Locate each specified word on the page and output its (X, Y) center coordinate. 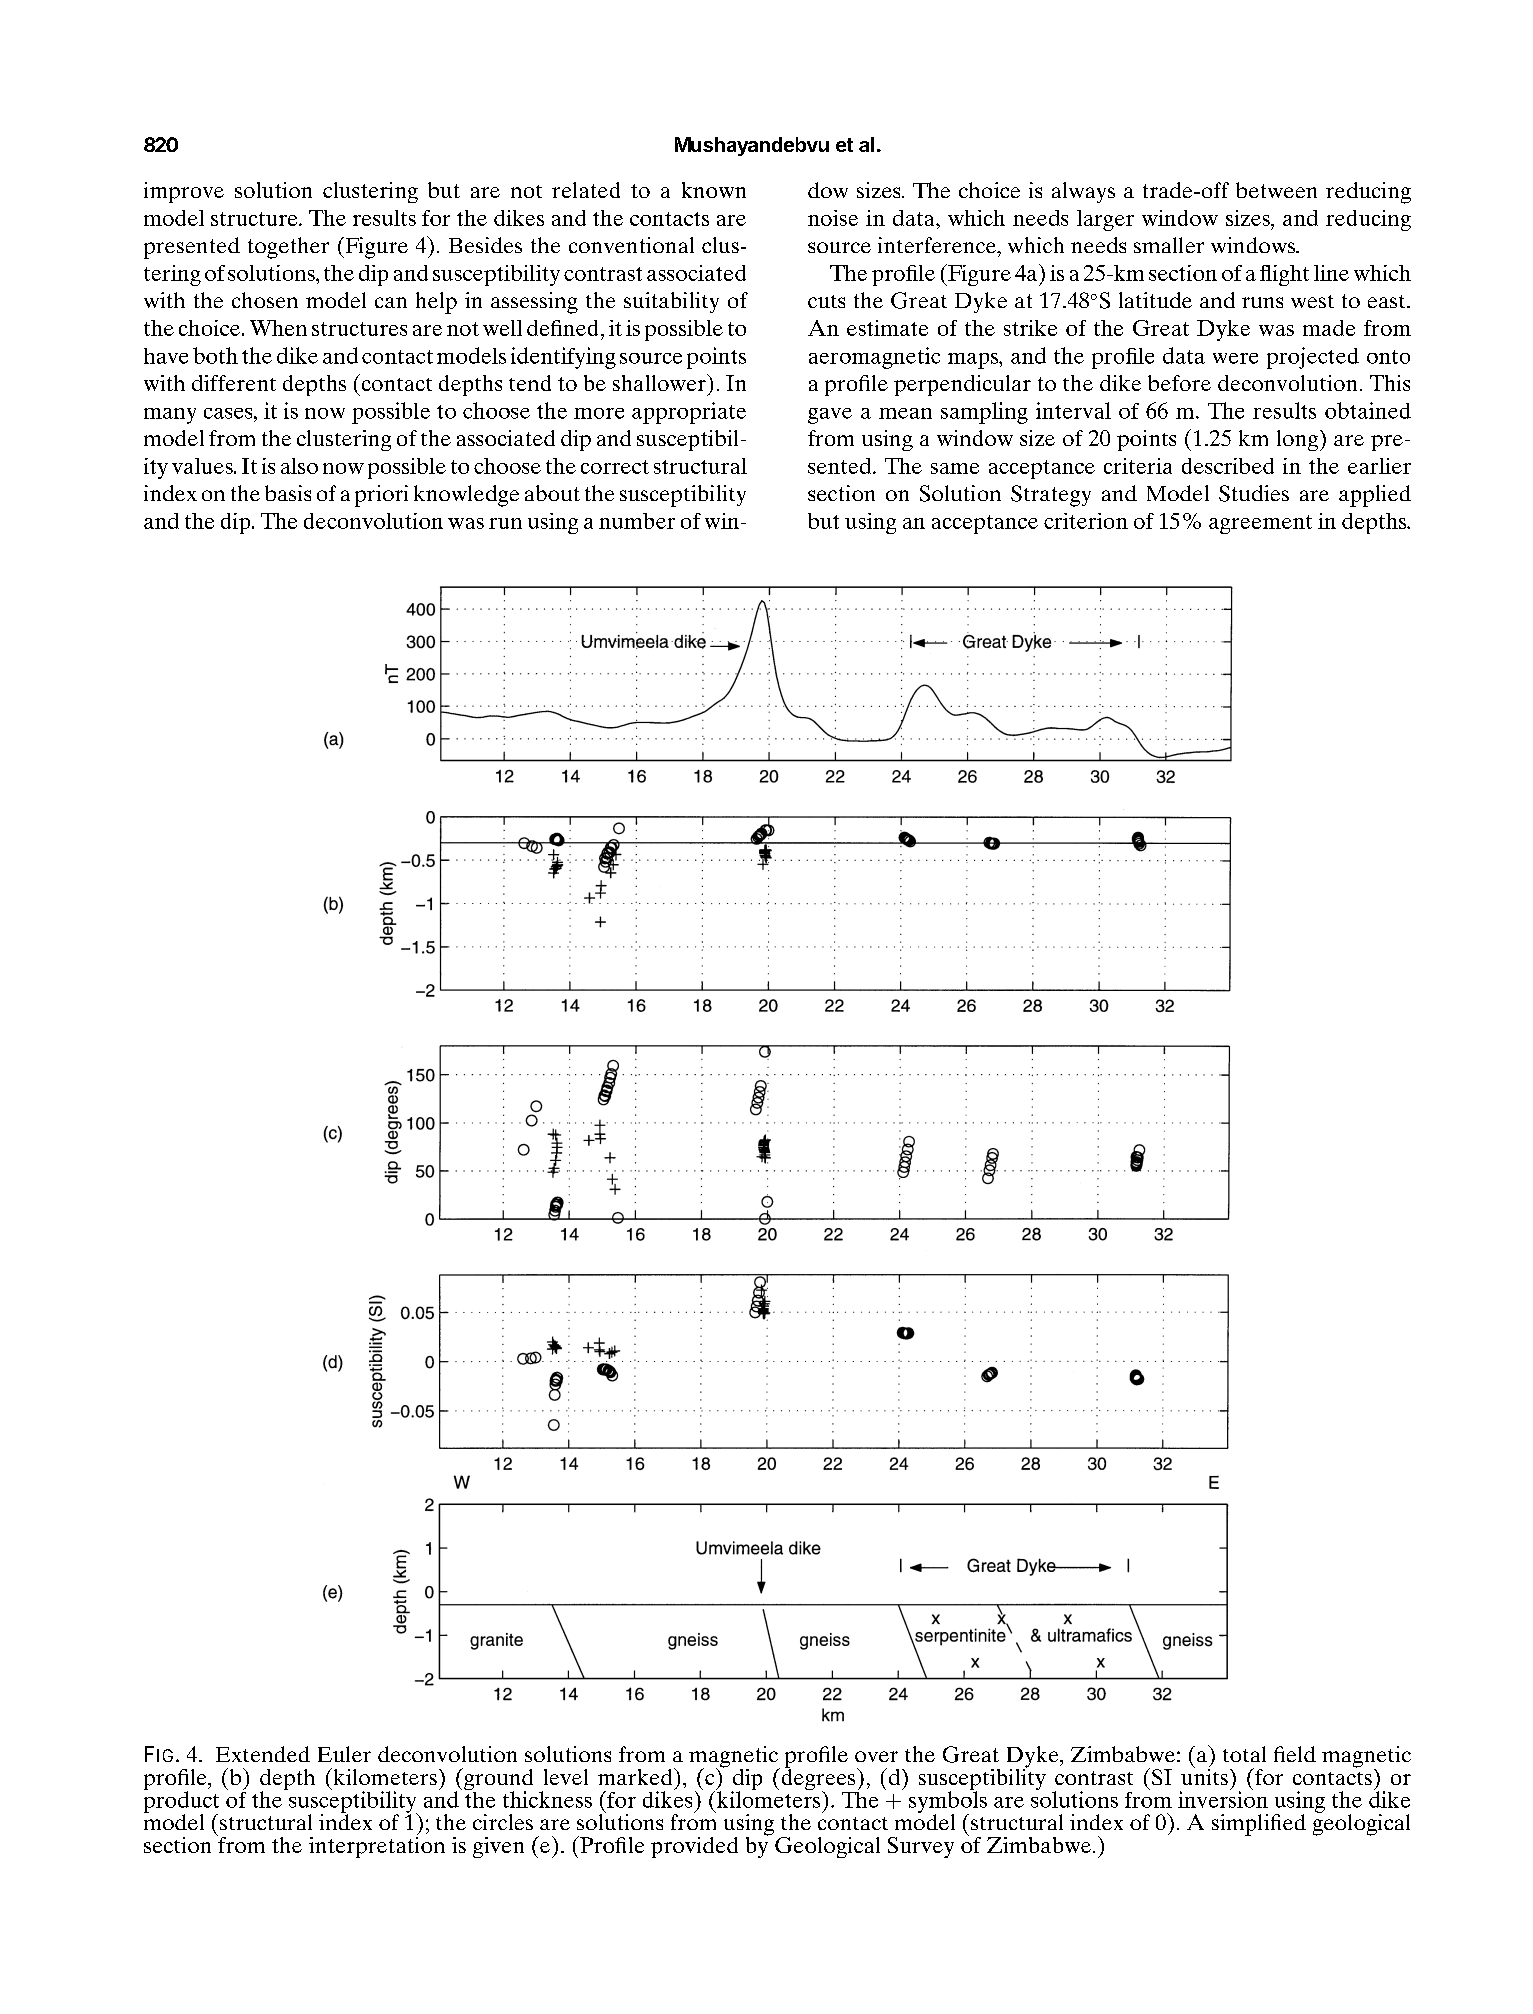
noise (833, 218)
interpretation (377, 1846)
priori (381, 496)
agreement (1260, 524)
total (1244, 1754)
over (876, 1756)
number (637, 521)
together (288, 248)
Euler (344, 1754)
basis (288, 493)
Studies (1254, 493)
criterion (1086, 521)
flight (1284, 275)
